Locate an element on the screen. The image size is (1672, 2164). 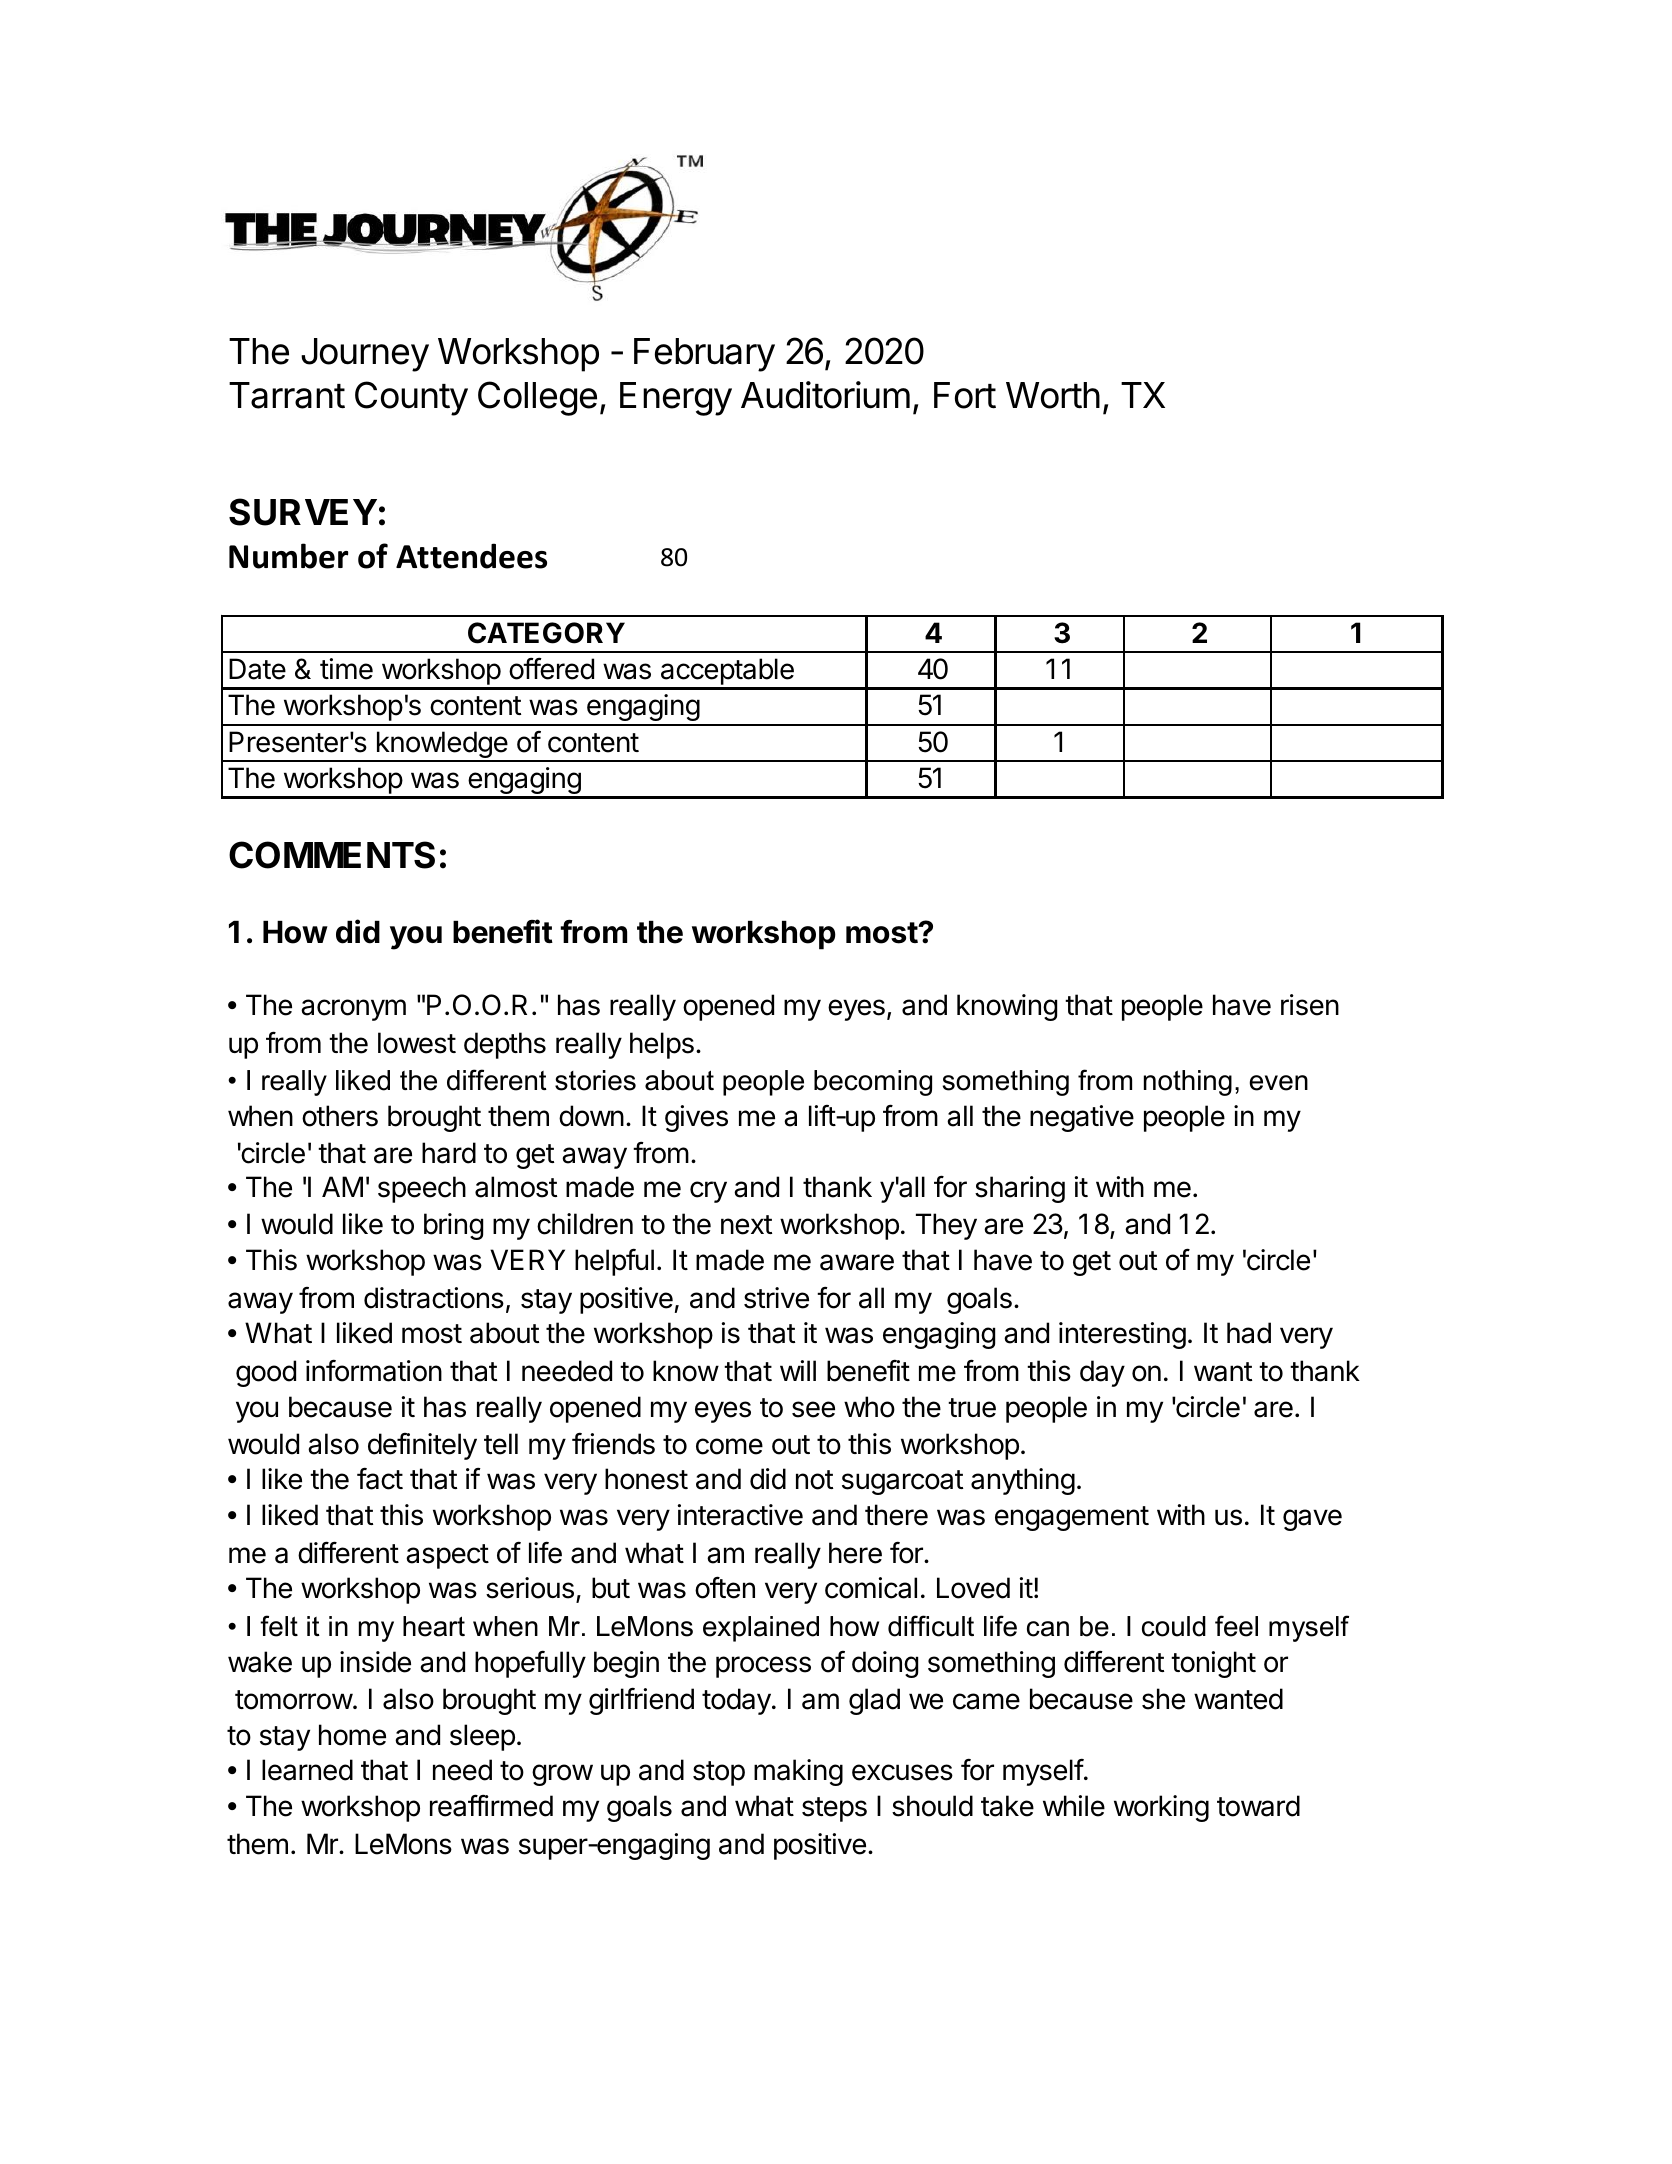
home is located at coordinates (352, 1735).
